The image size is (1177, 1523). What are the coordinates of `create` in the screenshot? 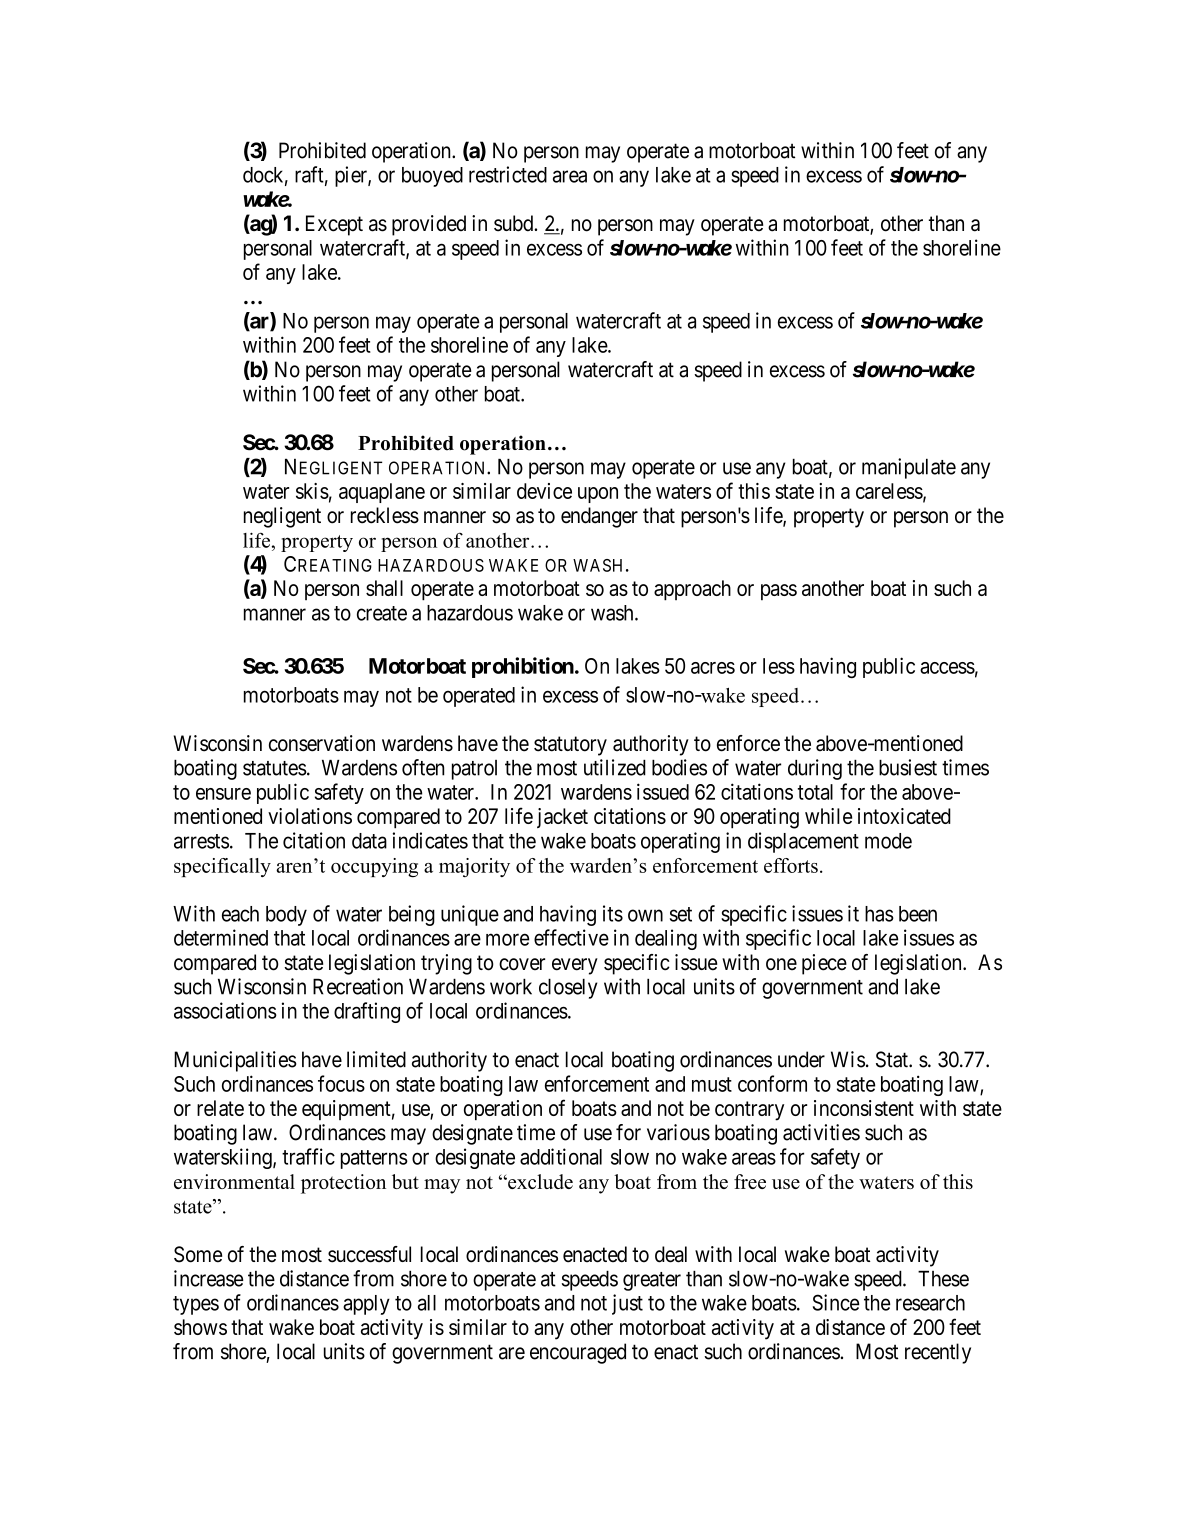 It's located at (382, 613).
